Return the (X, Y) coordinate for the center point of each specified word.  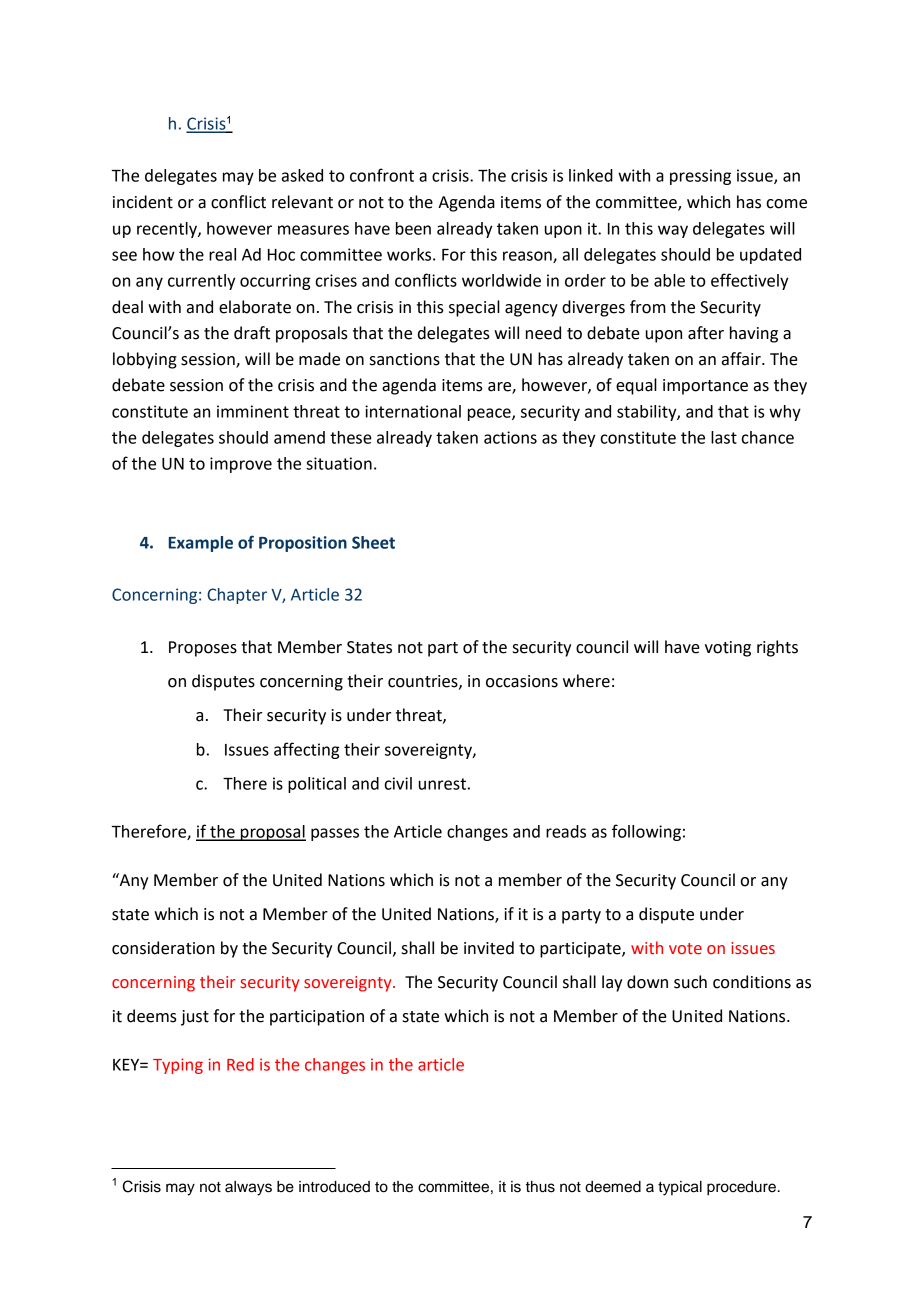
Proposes (203, 649)
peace (490, 414)
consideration (163, 948)
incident (143, 202)
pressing (700, 177)
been (413, 228)
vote (685, 948)
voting (728, 649)
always (248, 1188)
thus (540, 1187)
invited (489, 948)
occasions (522, 681)
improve (241, 465)
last (724, 437)
